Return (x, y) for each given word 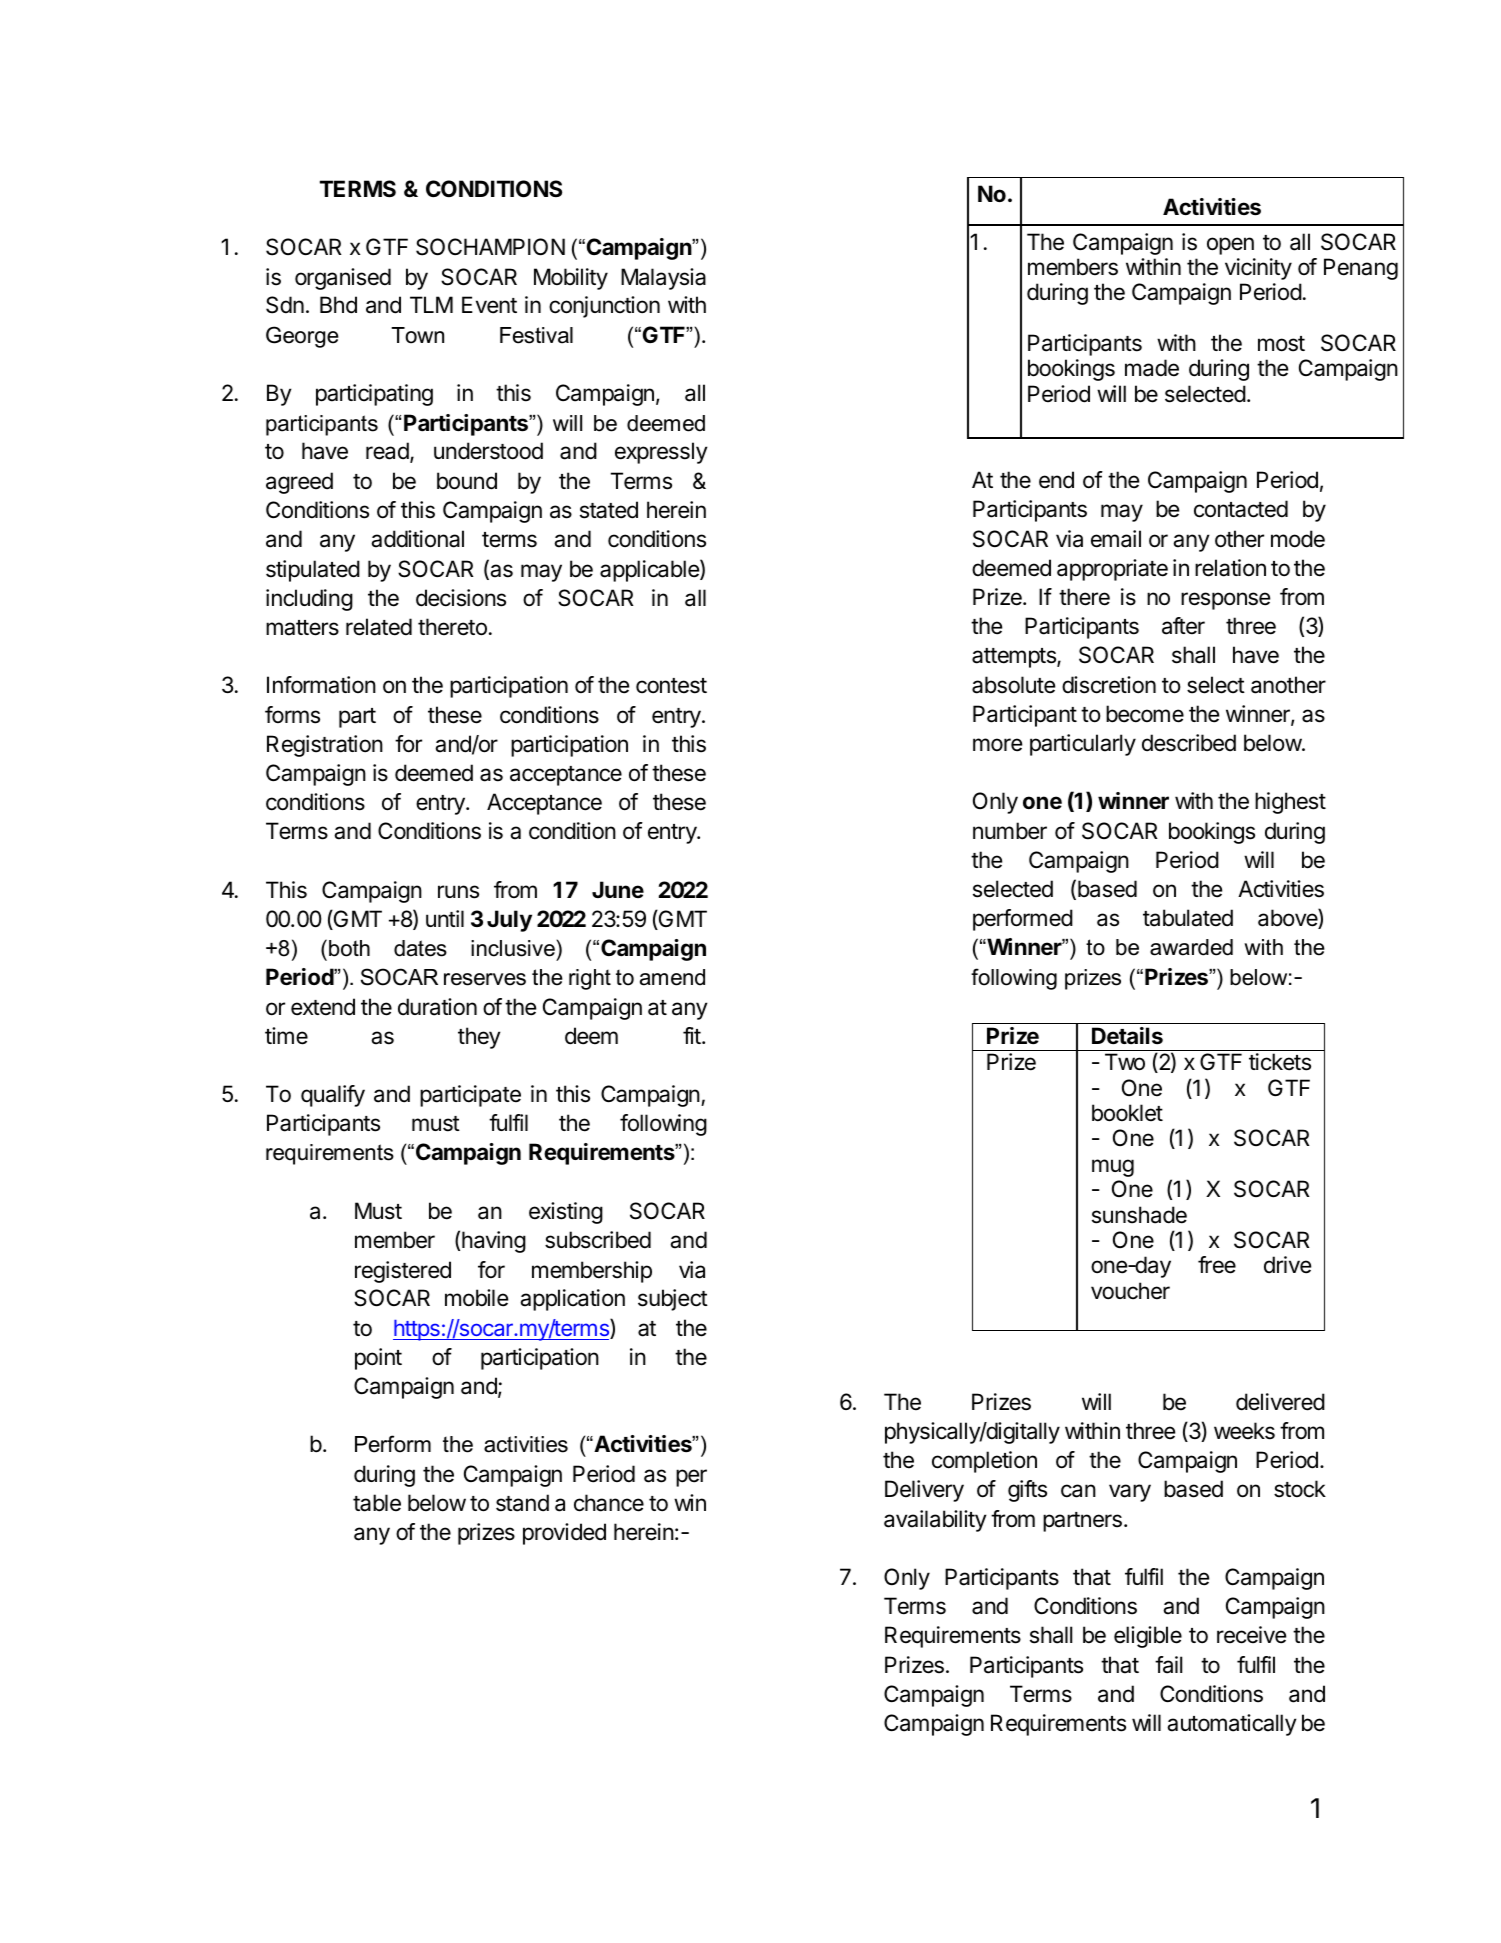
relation (1230, 568)
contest (671, 686)
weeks (1244, 1431)
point (378, 1359)
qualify (333, 1096)
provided (564, 1534)
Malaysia (663, 279)
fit (692, 1035)
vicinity (1258, 269)
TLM (431, 304)
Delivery (924, 1491)
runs (458, 892)
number (1010, 831)
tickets (1280, 1062)
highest (1290, 803)
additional (417, 539)
